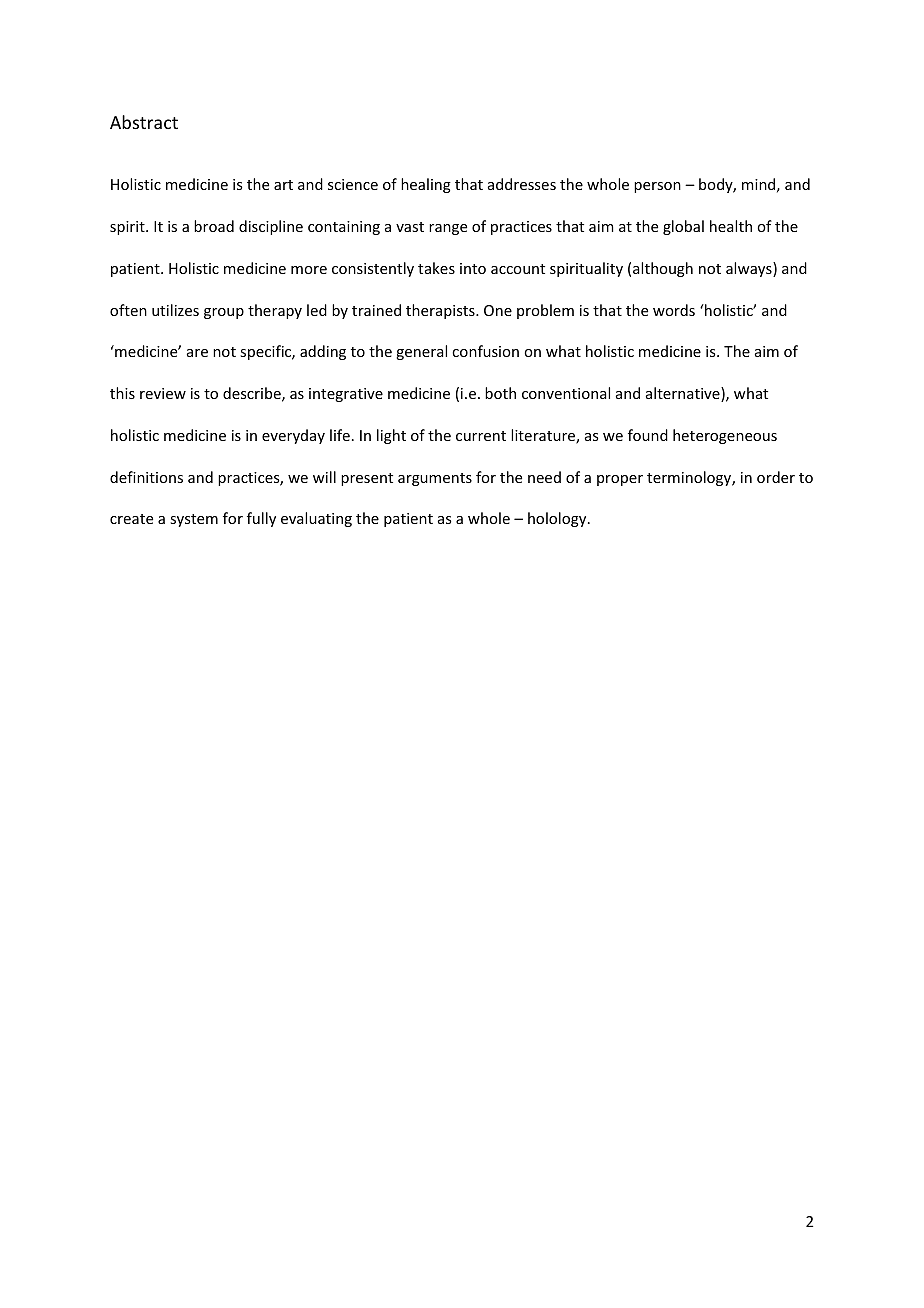 The width and height of the page is (924, 1308). Describe the element at coordinates (163, 393) in the page. I see `review` at that location.
